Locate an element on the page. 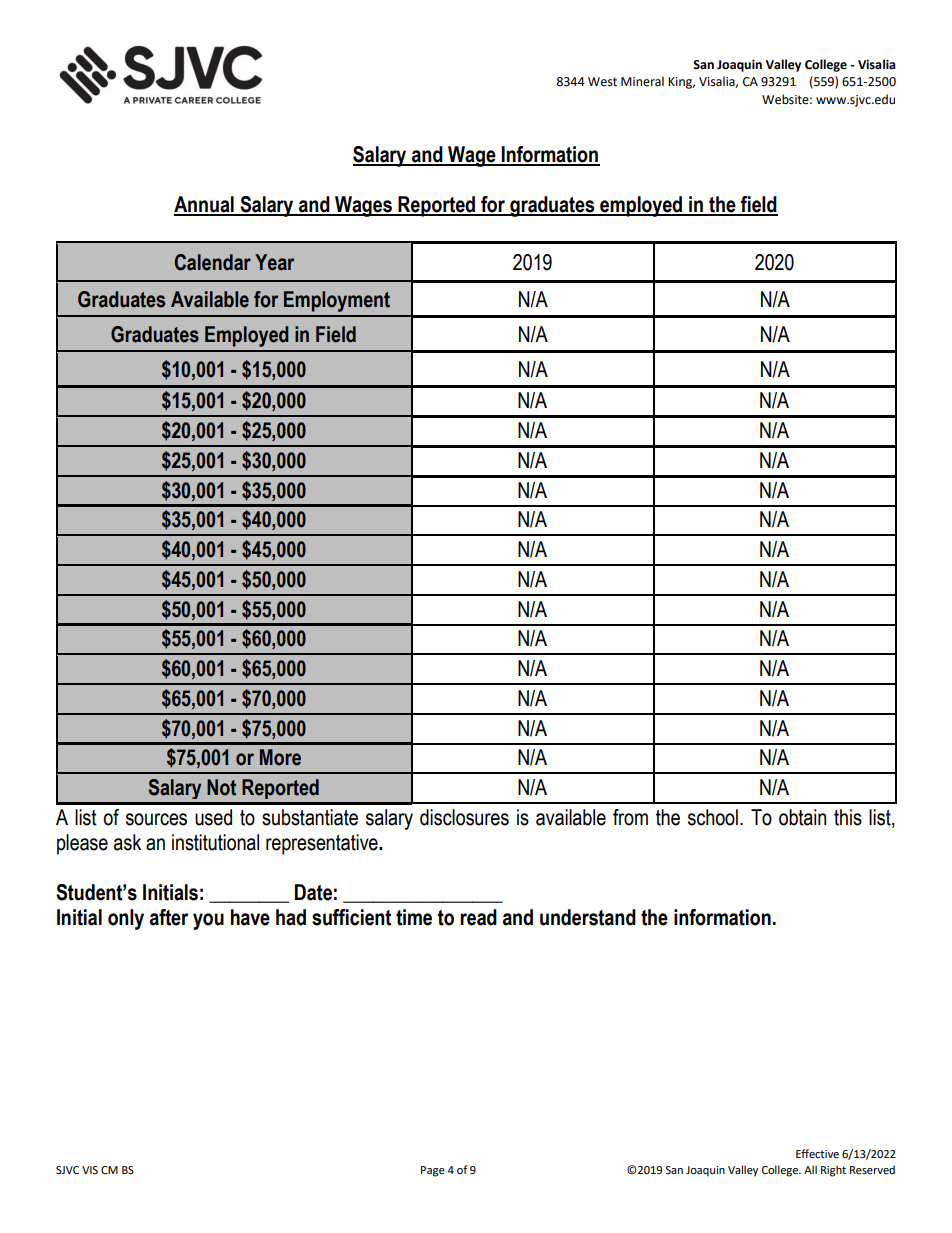 The height and width of the image is (1233, 952). school is located at coordinates (713, 817).
